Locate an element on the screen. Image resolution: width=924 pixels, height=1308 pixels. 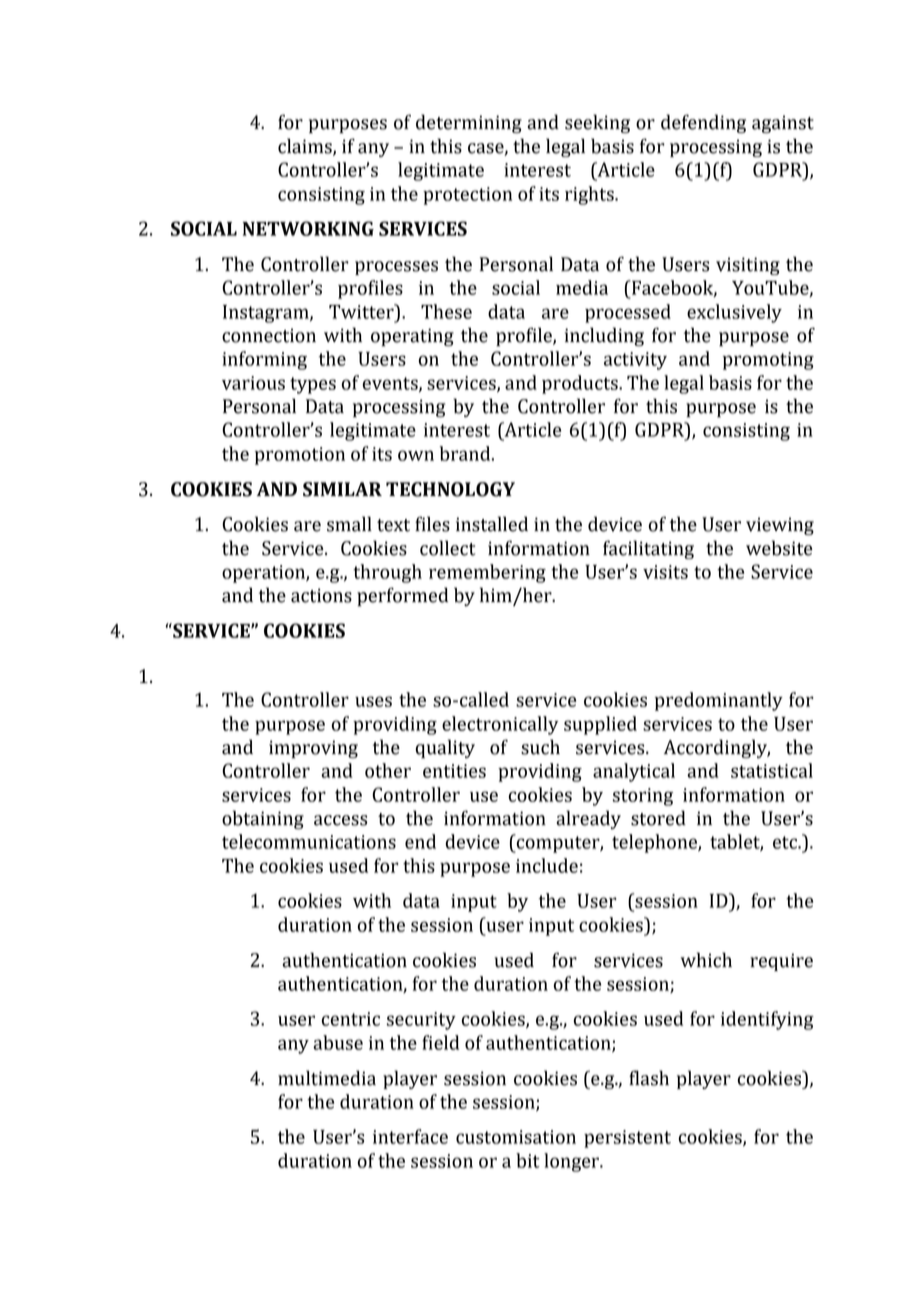
viewing is located at coordinates (780, 526).
